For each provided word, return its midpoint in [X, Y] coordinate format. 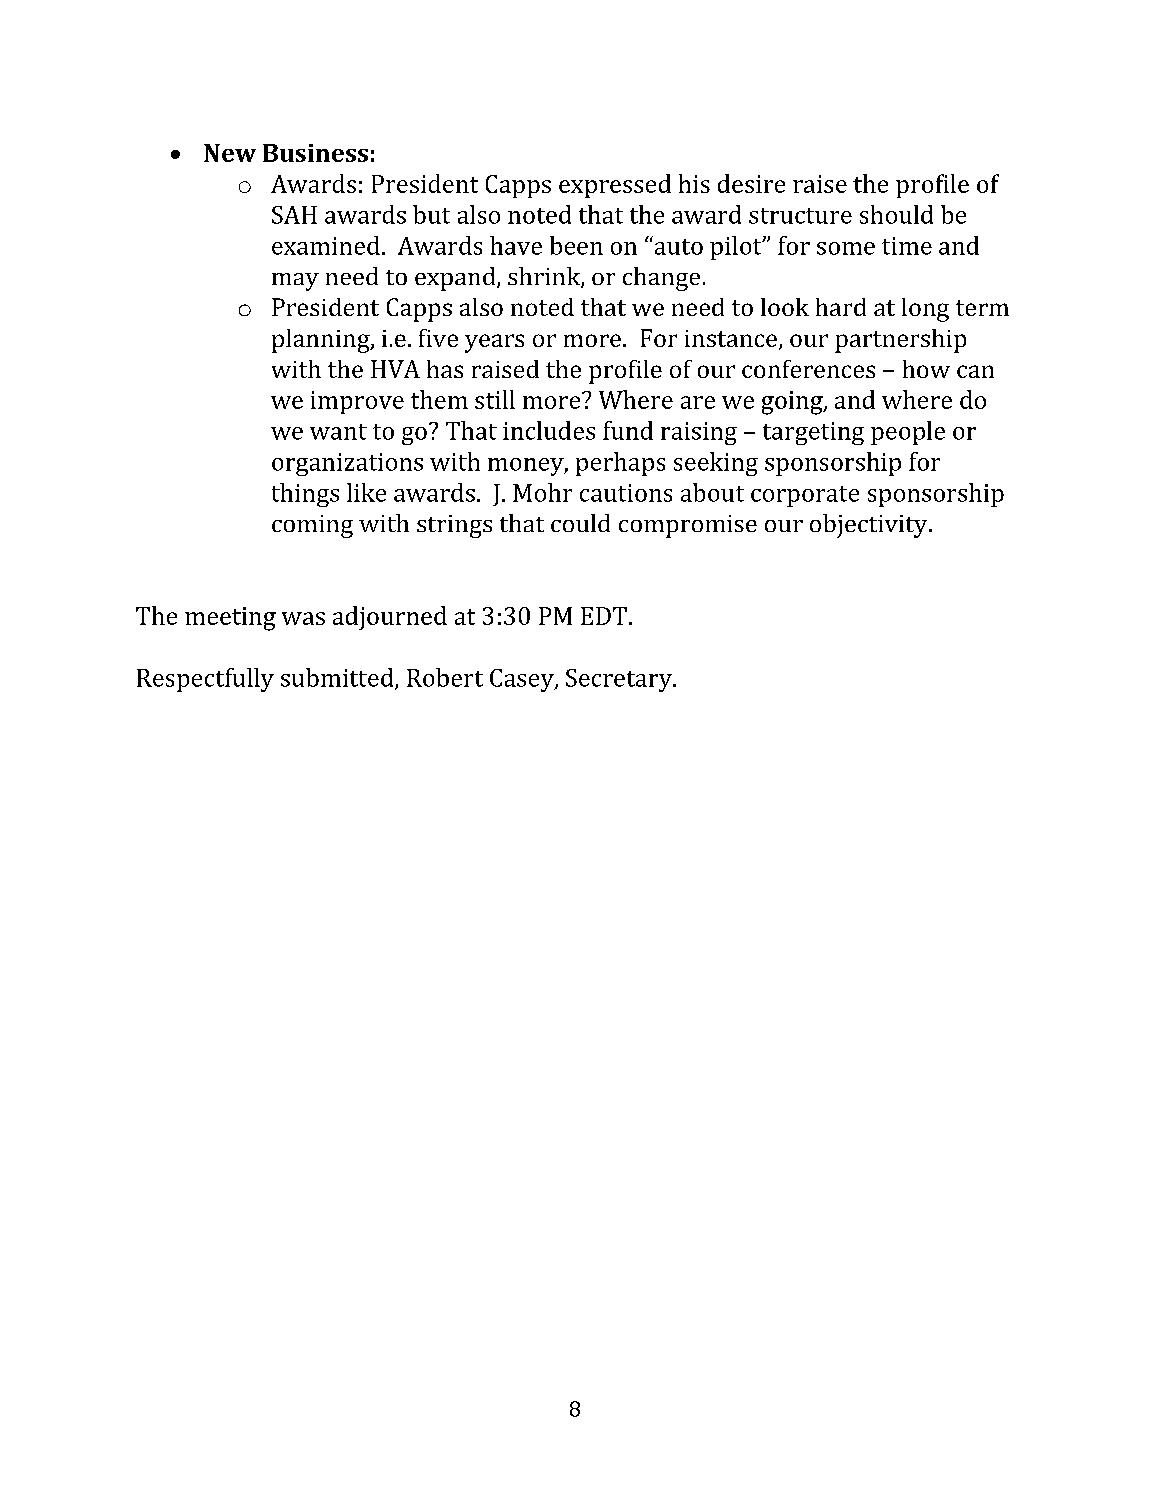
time [907, 246]
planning [322, 341]
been [576, 245]
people [908, 433]
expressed [615, 186]
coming [312, 526]
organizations [347, 464]
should [896, 214]
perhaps [620, 464]
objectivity [870, 526]
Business [315, 153]
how [926, 369]
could [580, 523]
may [295, 282]
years [494, 343]
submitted [338, 678]
